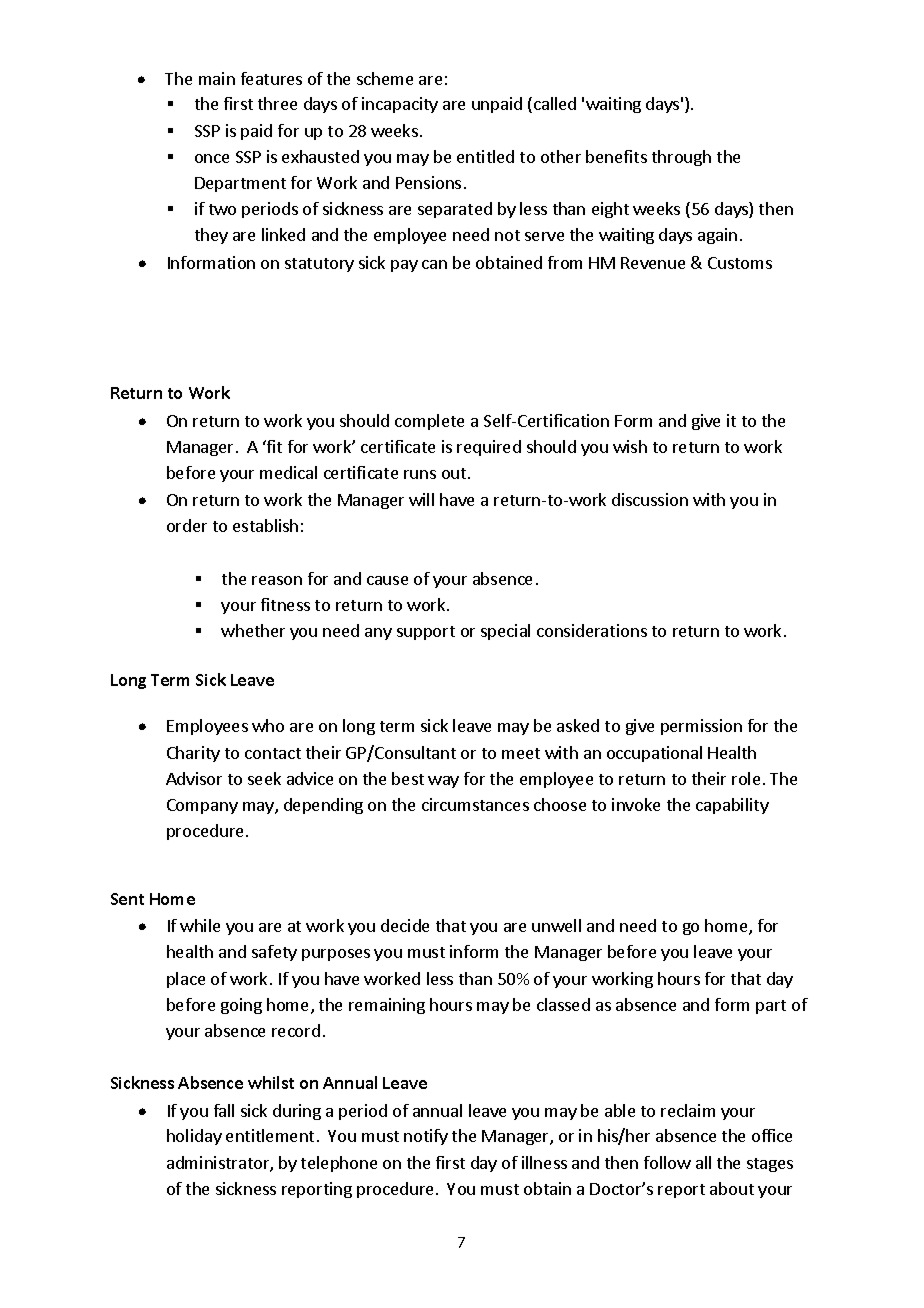  What do you see at coordinates (187, 525) in the document?
I see `order` at bounding box center [187, 525].
